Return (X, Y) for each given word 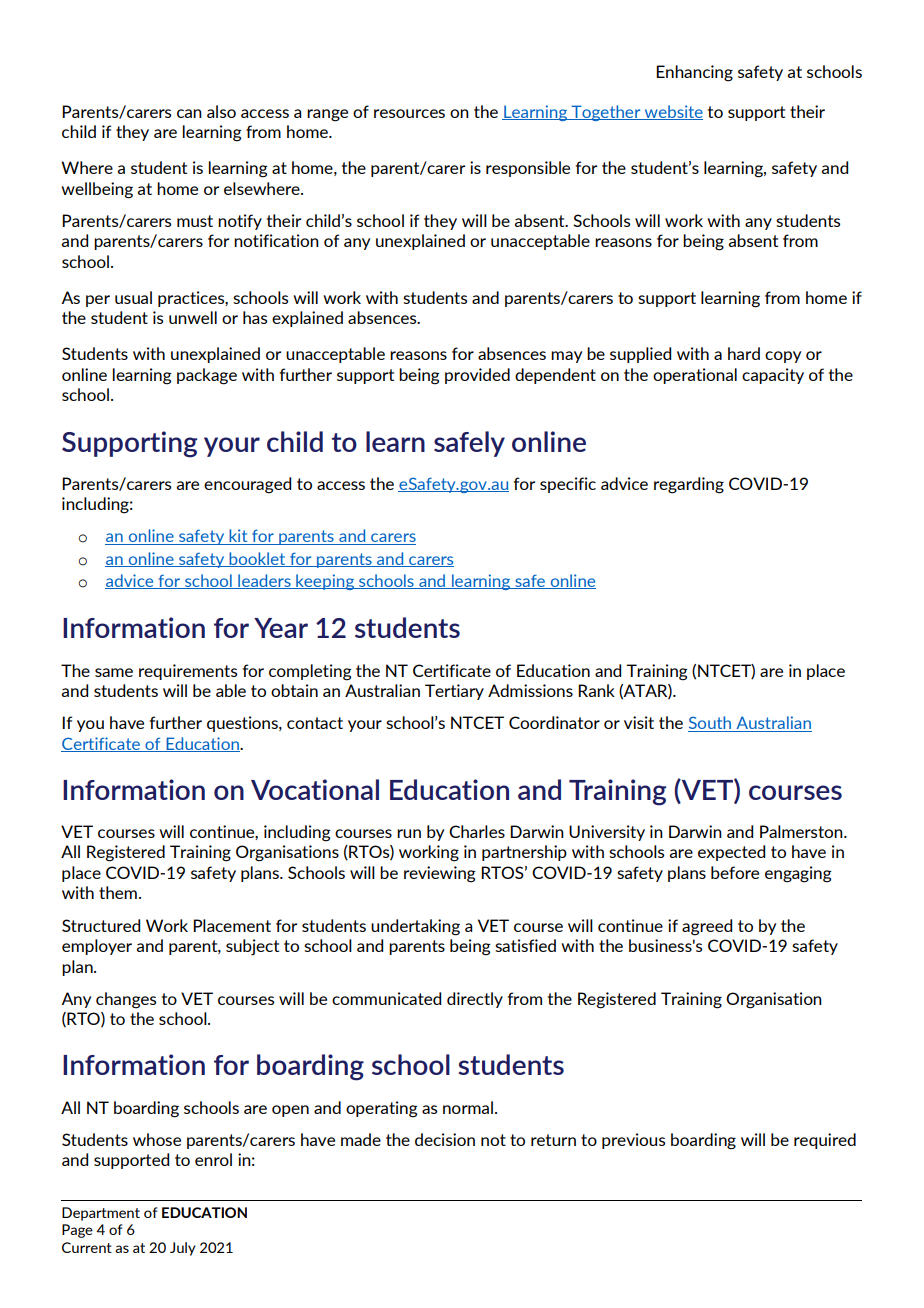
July (183, 1249)
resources (409, 113)
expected (731, 853)
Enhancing (694, 73)
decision (445, 1139)
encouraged (247, 485)
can (189, 113)
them (118, 892)
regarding (689, 485)
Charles (477, 831)
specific (568, 485)
